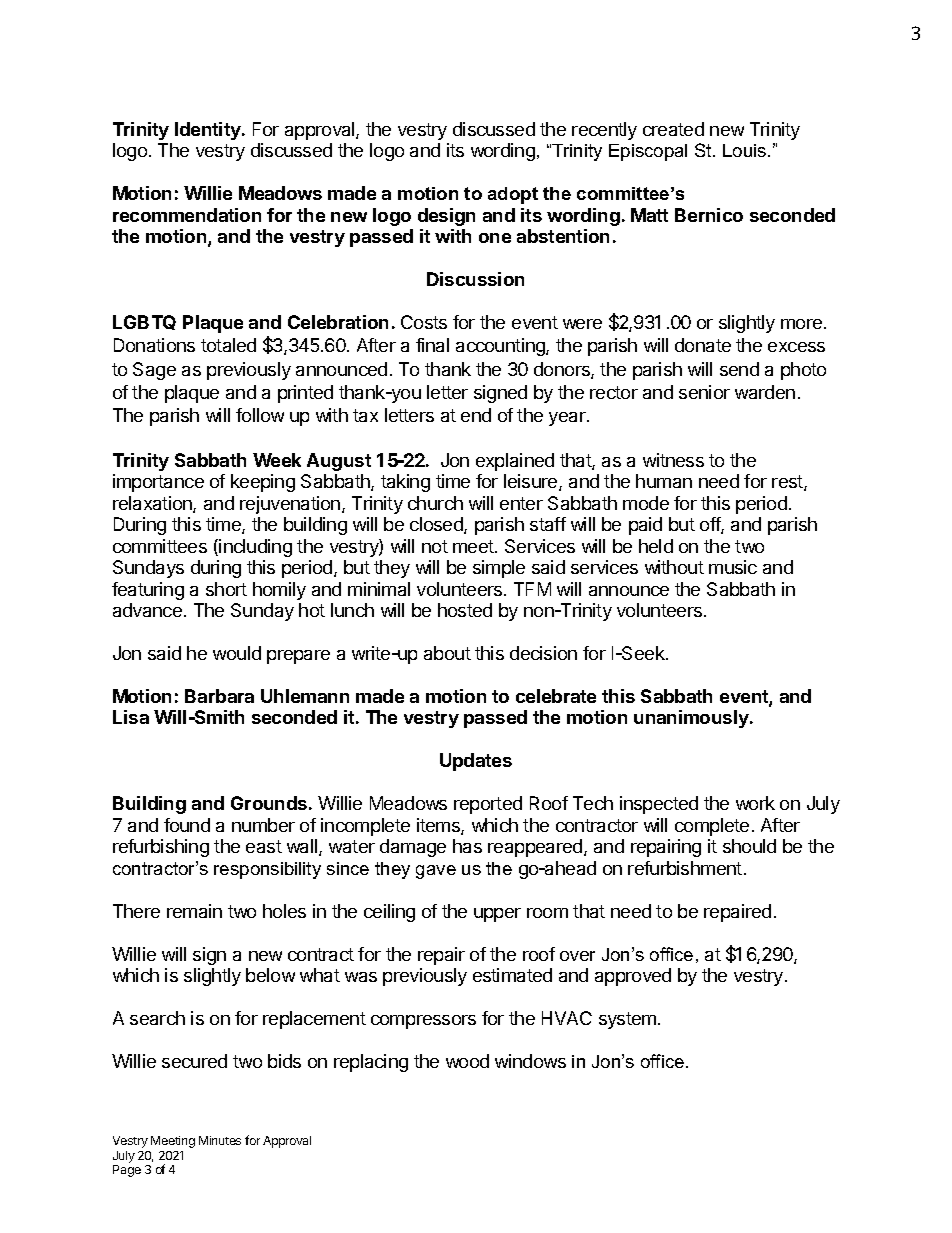 This screenshot has height=1233, width=952. I want to click on wood, so click(467, 1061).
